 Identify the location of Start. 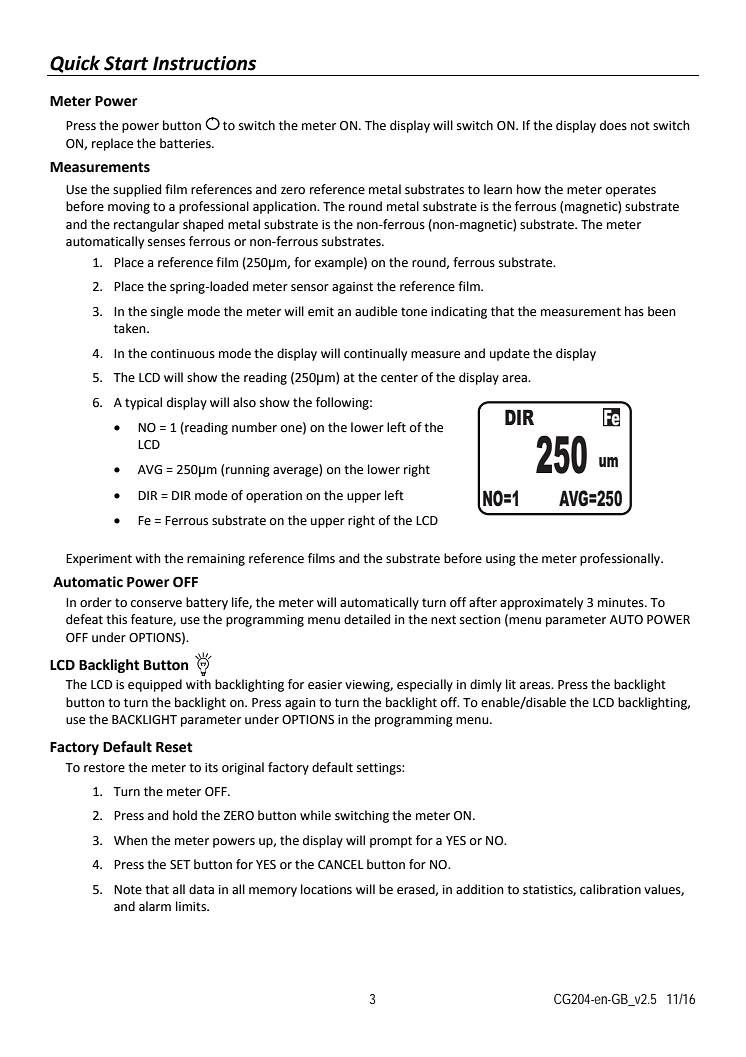
(126, 63).
